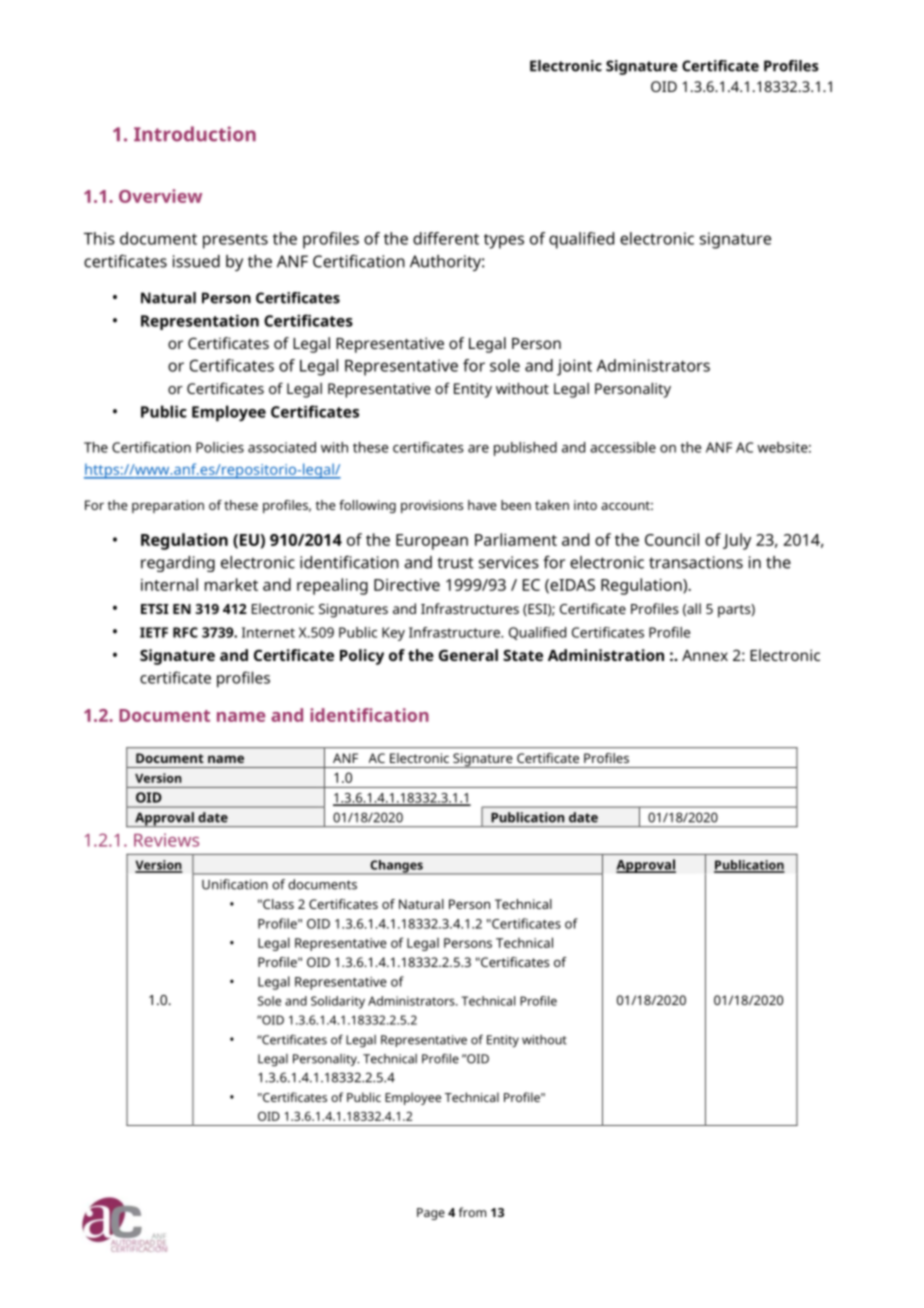 The width and height of the document is (924, 1308). I want to click on RFC, so click(185, 632).
